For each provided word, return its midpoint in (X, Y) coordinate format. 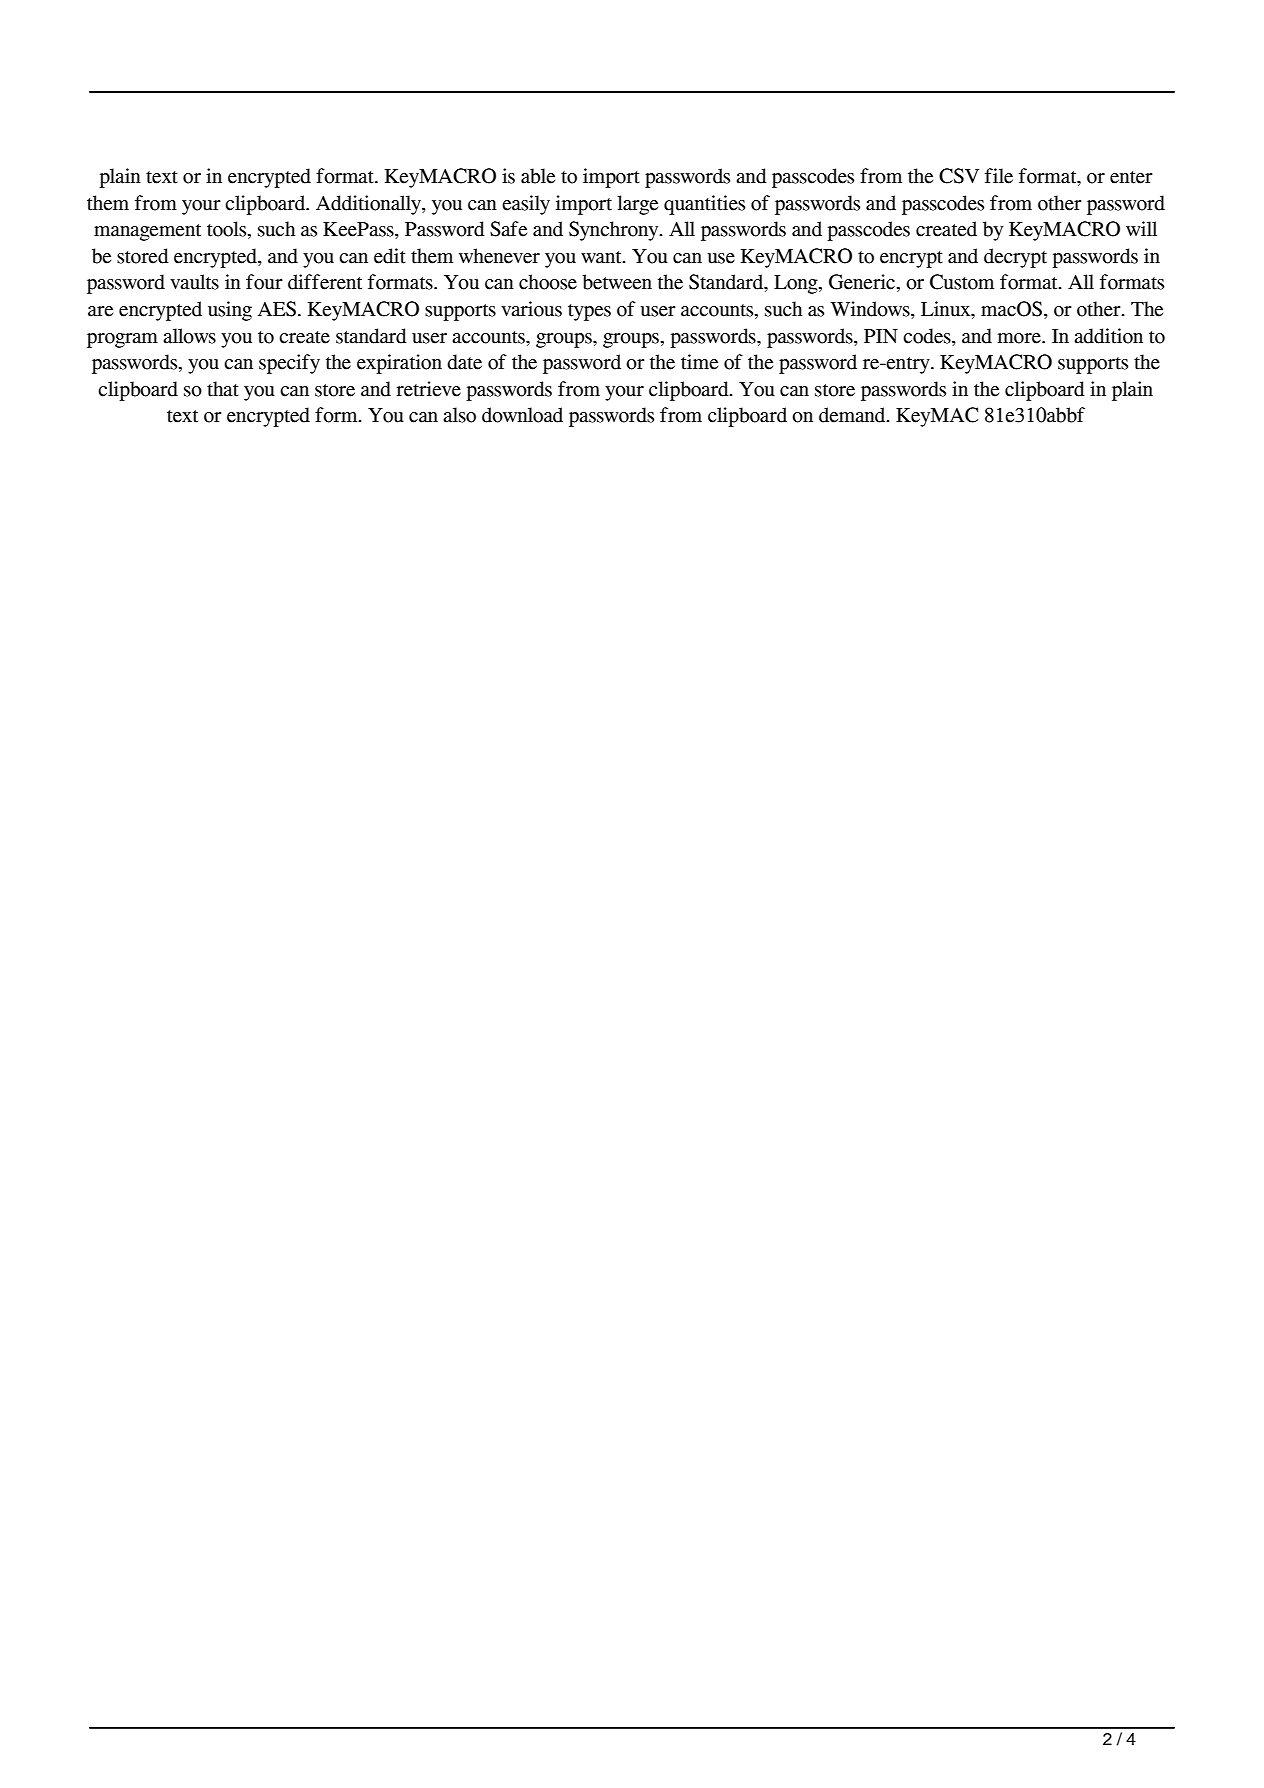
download (522, 415)
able (538, 176)
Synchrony (615, 231)
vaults (194, 282)
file (999, 176)
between (617, 282)
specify (289, 364)
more (1020, 338)
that (223, 389)
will (1141, 228)
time (699, 362)
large (637, 205)
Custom (962, 282)
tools (228, 230)
